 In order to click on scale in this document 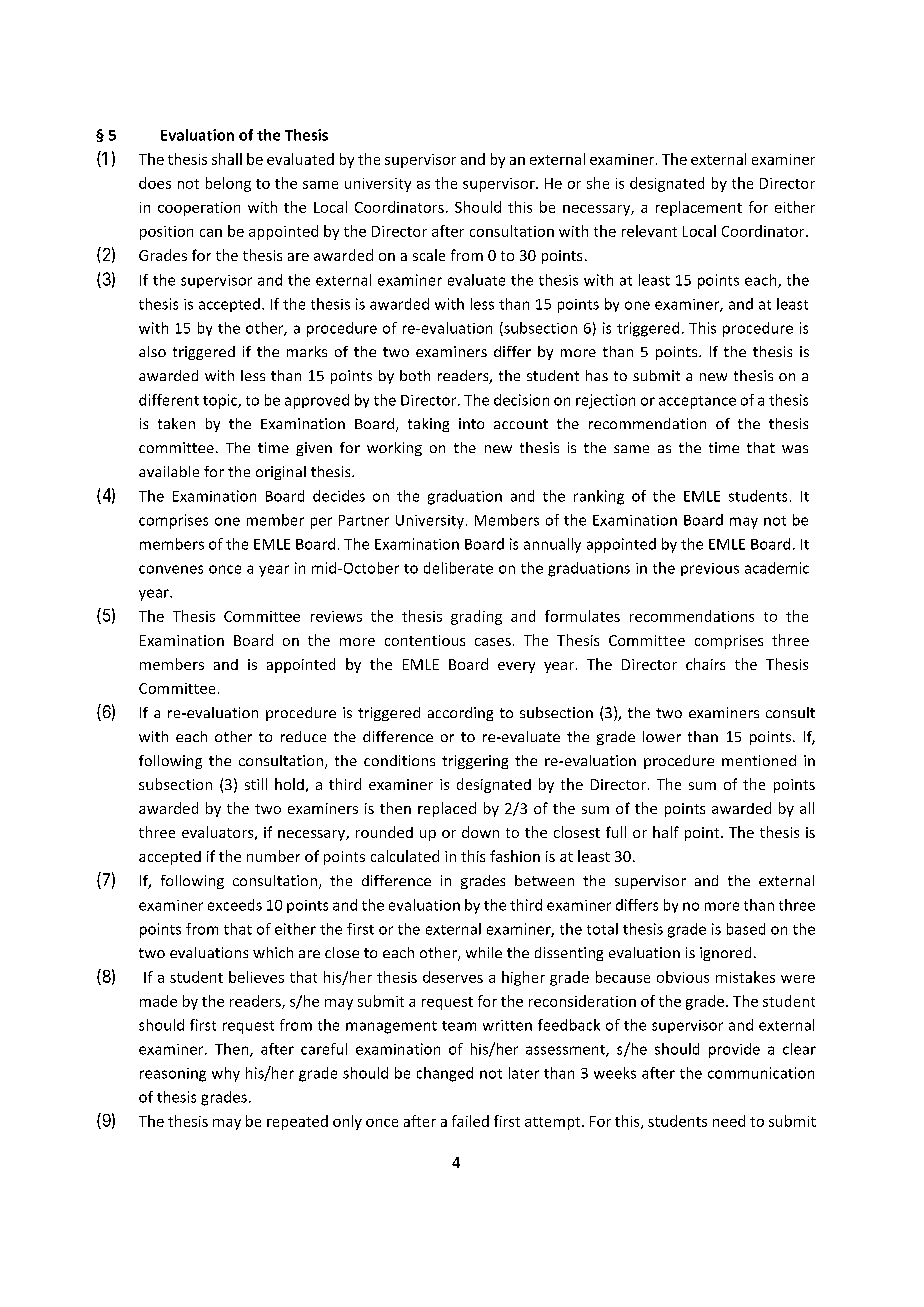, I will do `click(429, 255)`.
